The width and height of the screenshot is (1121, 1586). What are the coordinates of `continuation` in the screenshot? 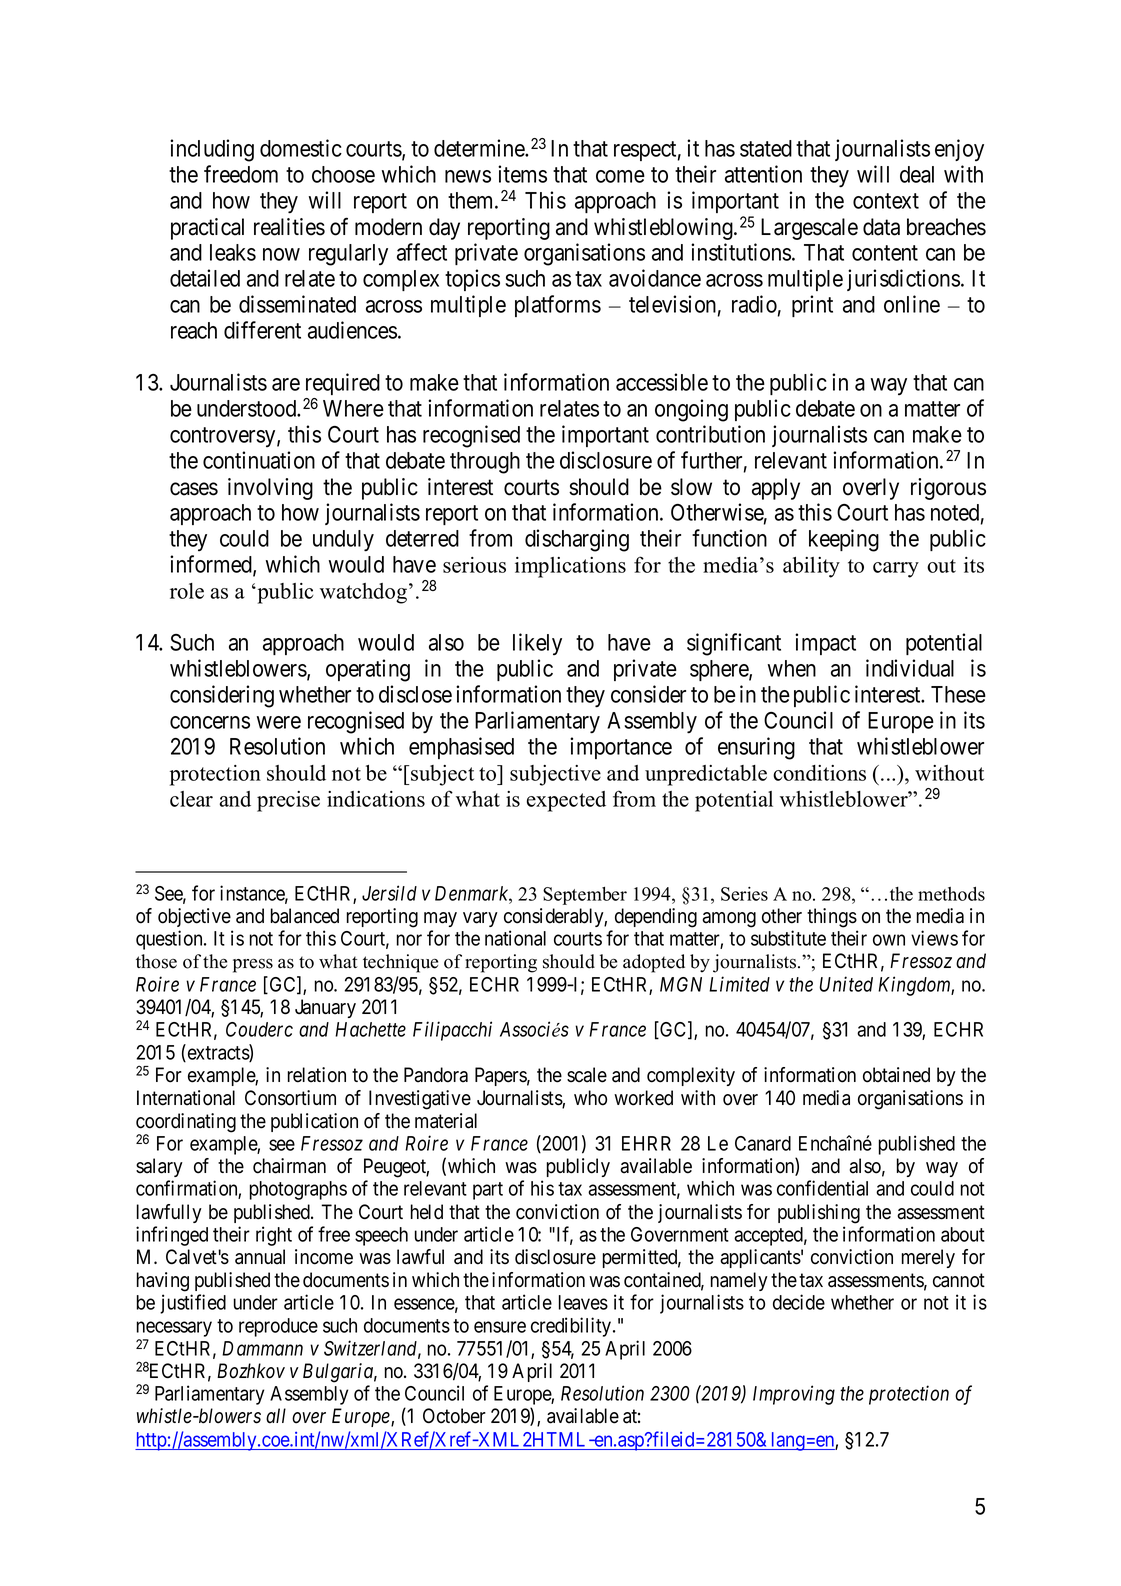 It's located at (259, 460).
